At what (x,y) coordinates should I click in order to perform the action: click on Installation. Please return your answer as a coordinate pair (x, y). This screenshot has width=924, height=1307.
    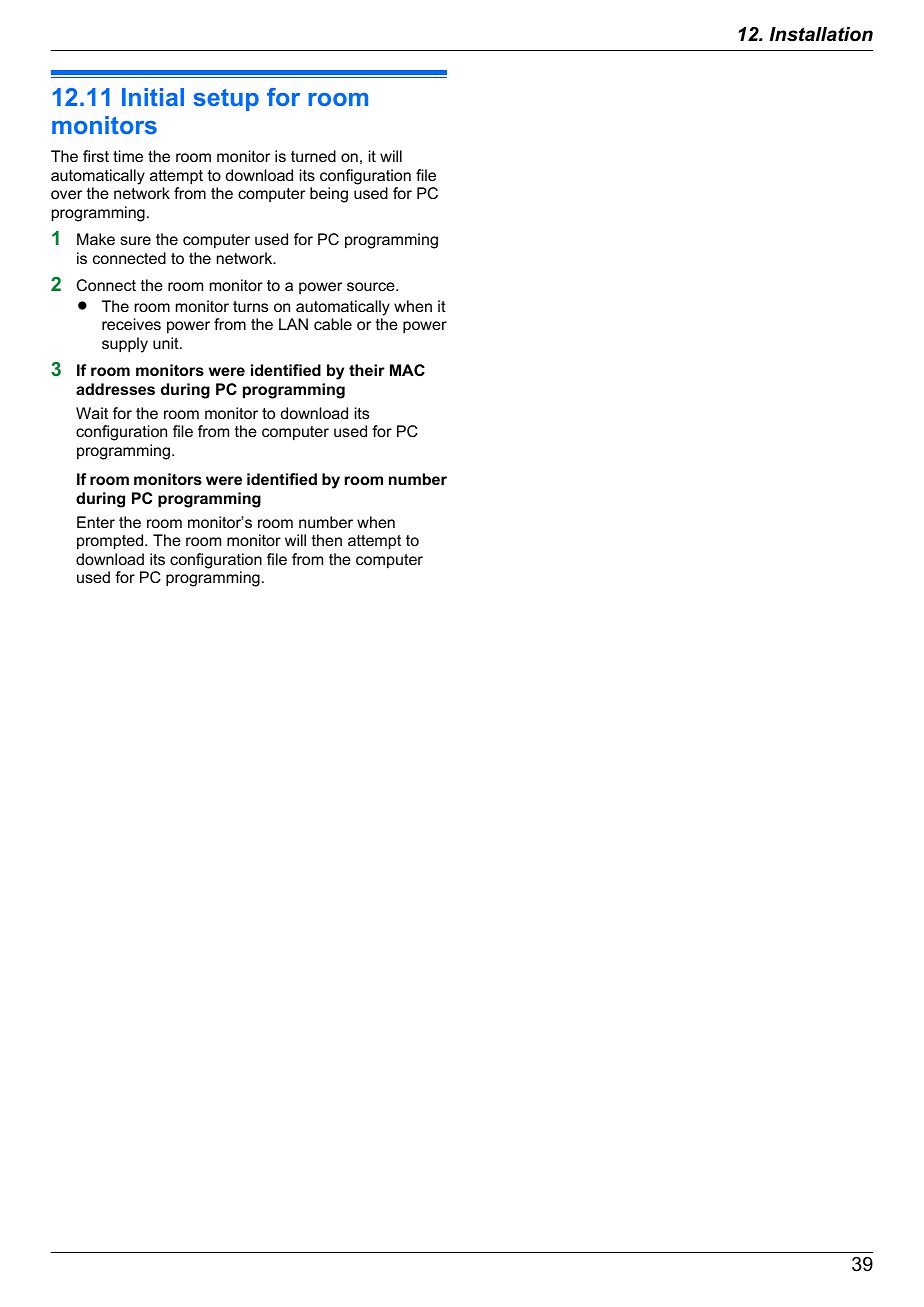
    Looking at the image, I should click on (821, 34).
